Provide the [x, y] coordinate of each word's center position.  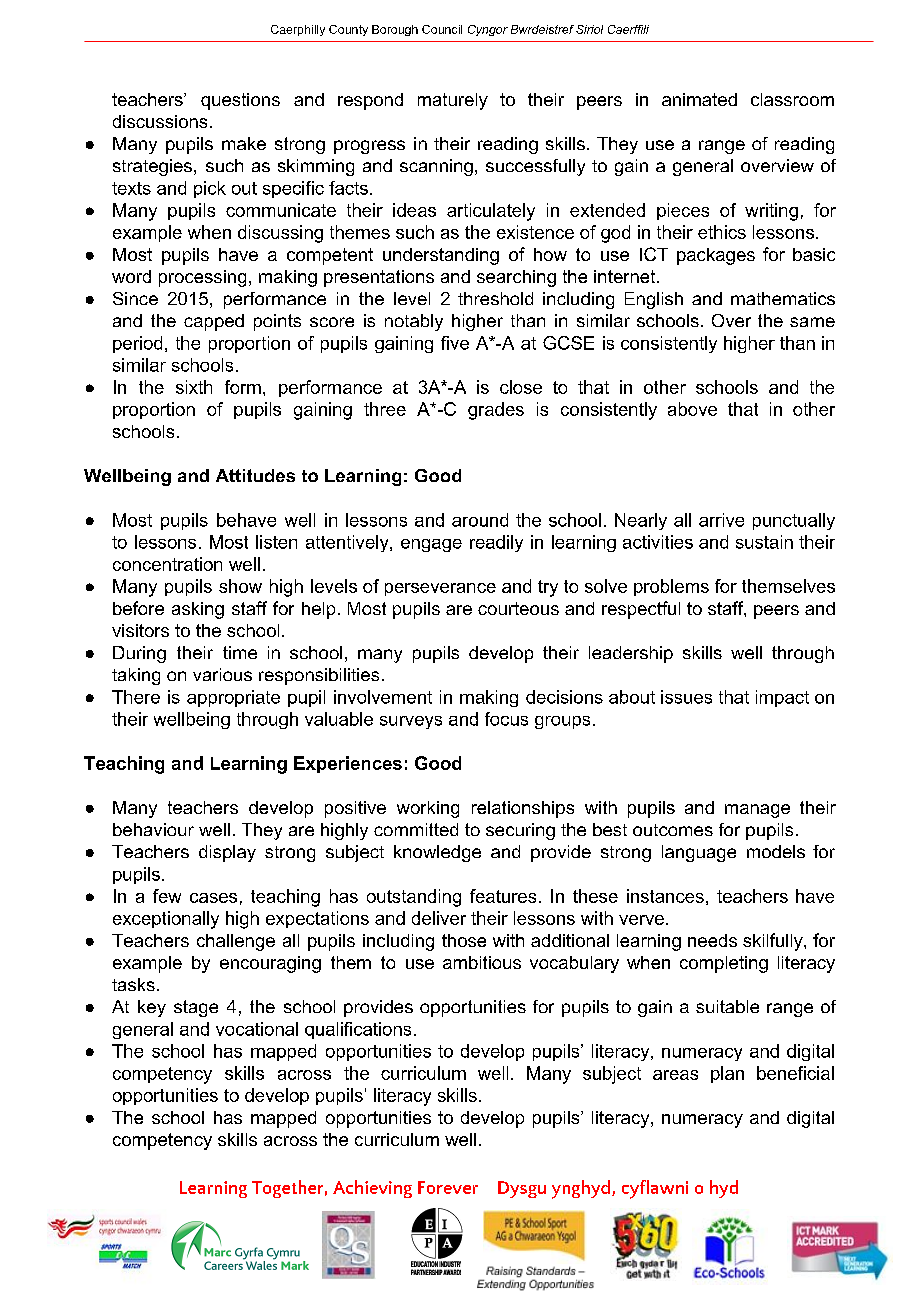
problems [671, 587]
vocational [257, 1029]
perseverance [440, 589]
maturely [453, 101]
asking [198, 610]
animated [699, 99]
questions [240, 101]
